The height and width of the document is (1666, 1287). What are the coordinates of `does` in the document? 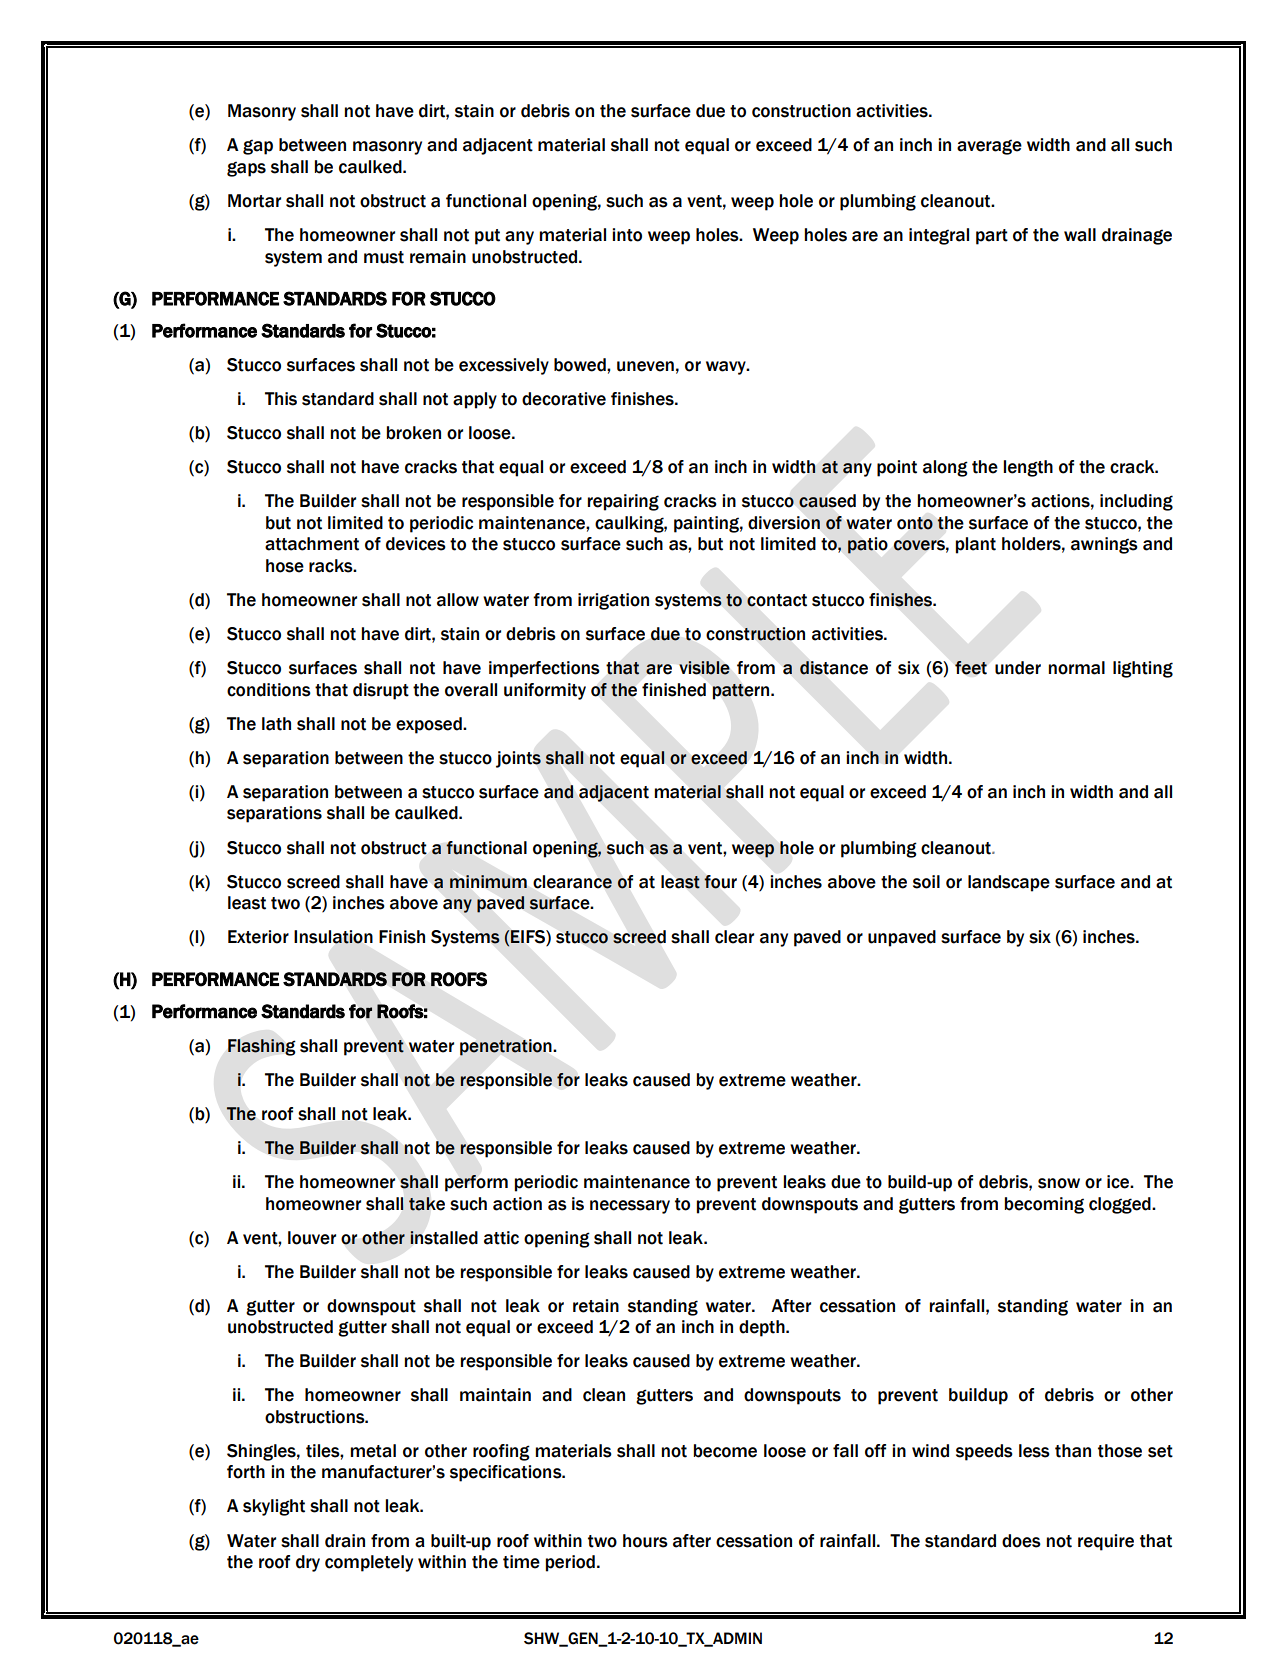 It's located at (1021, 1541).
